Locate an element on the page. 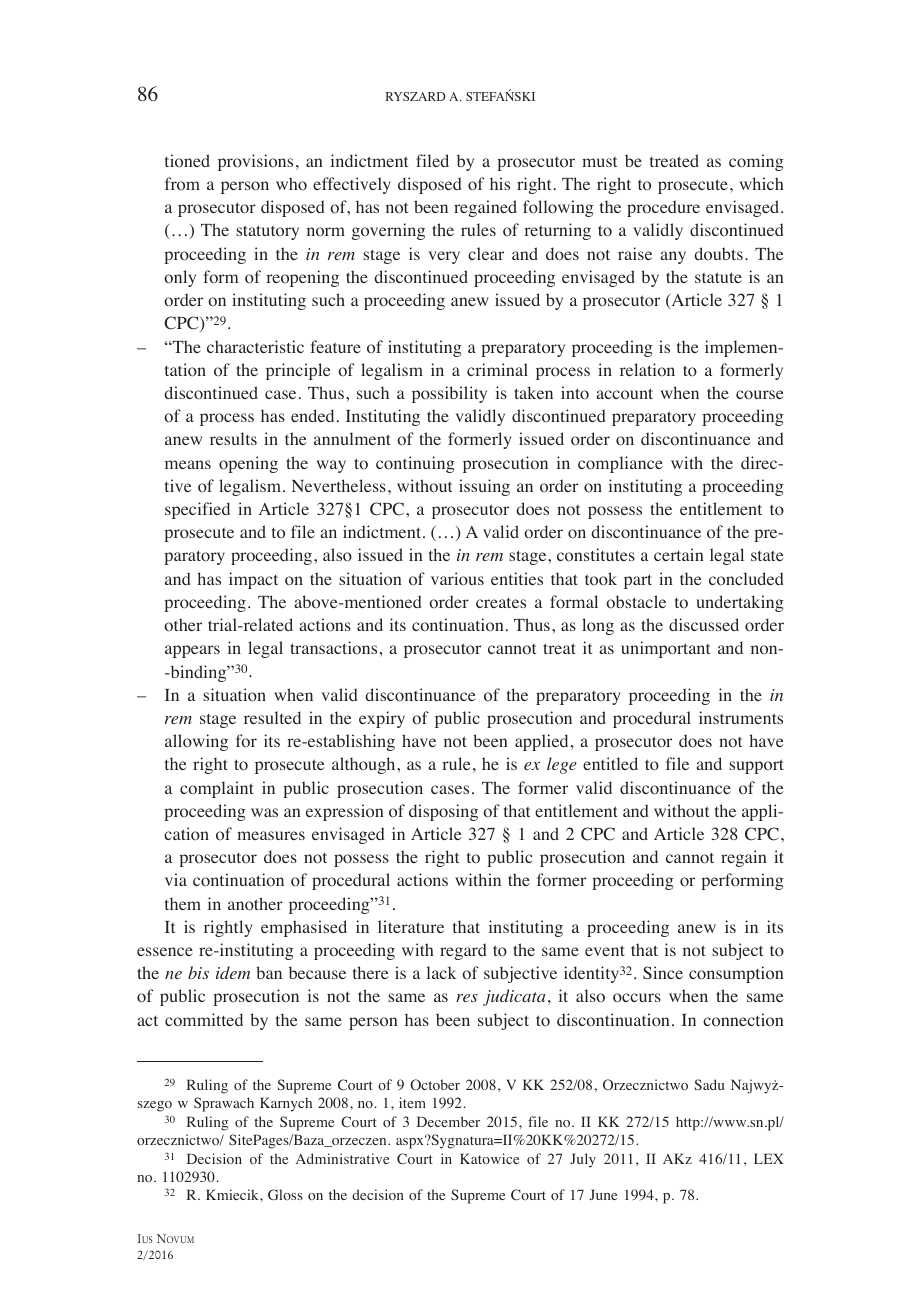 The image size is (921, 1316). appears is located at coordinates (192, 651).
